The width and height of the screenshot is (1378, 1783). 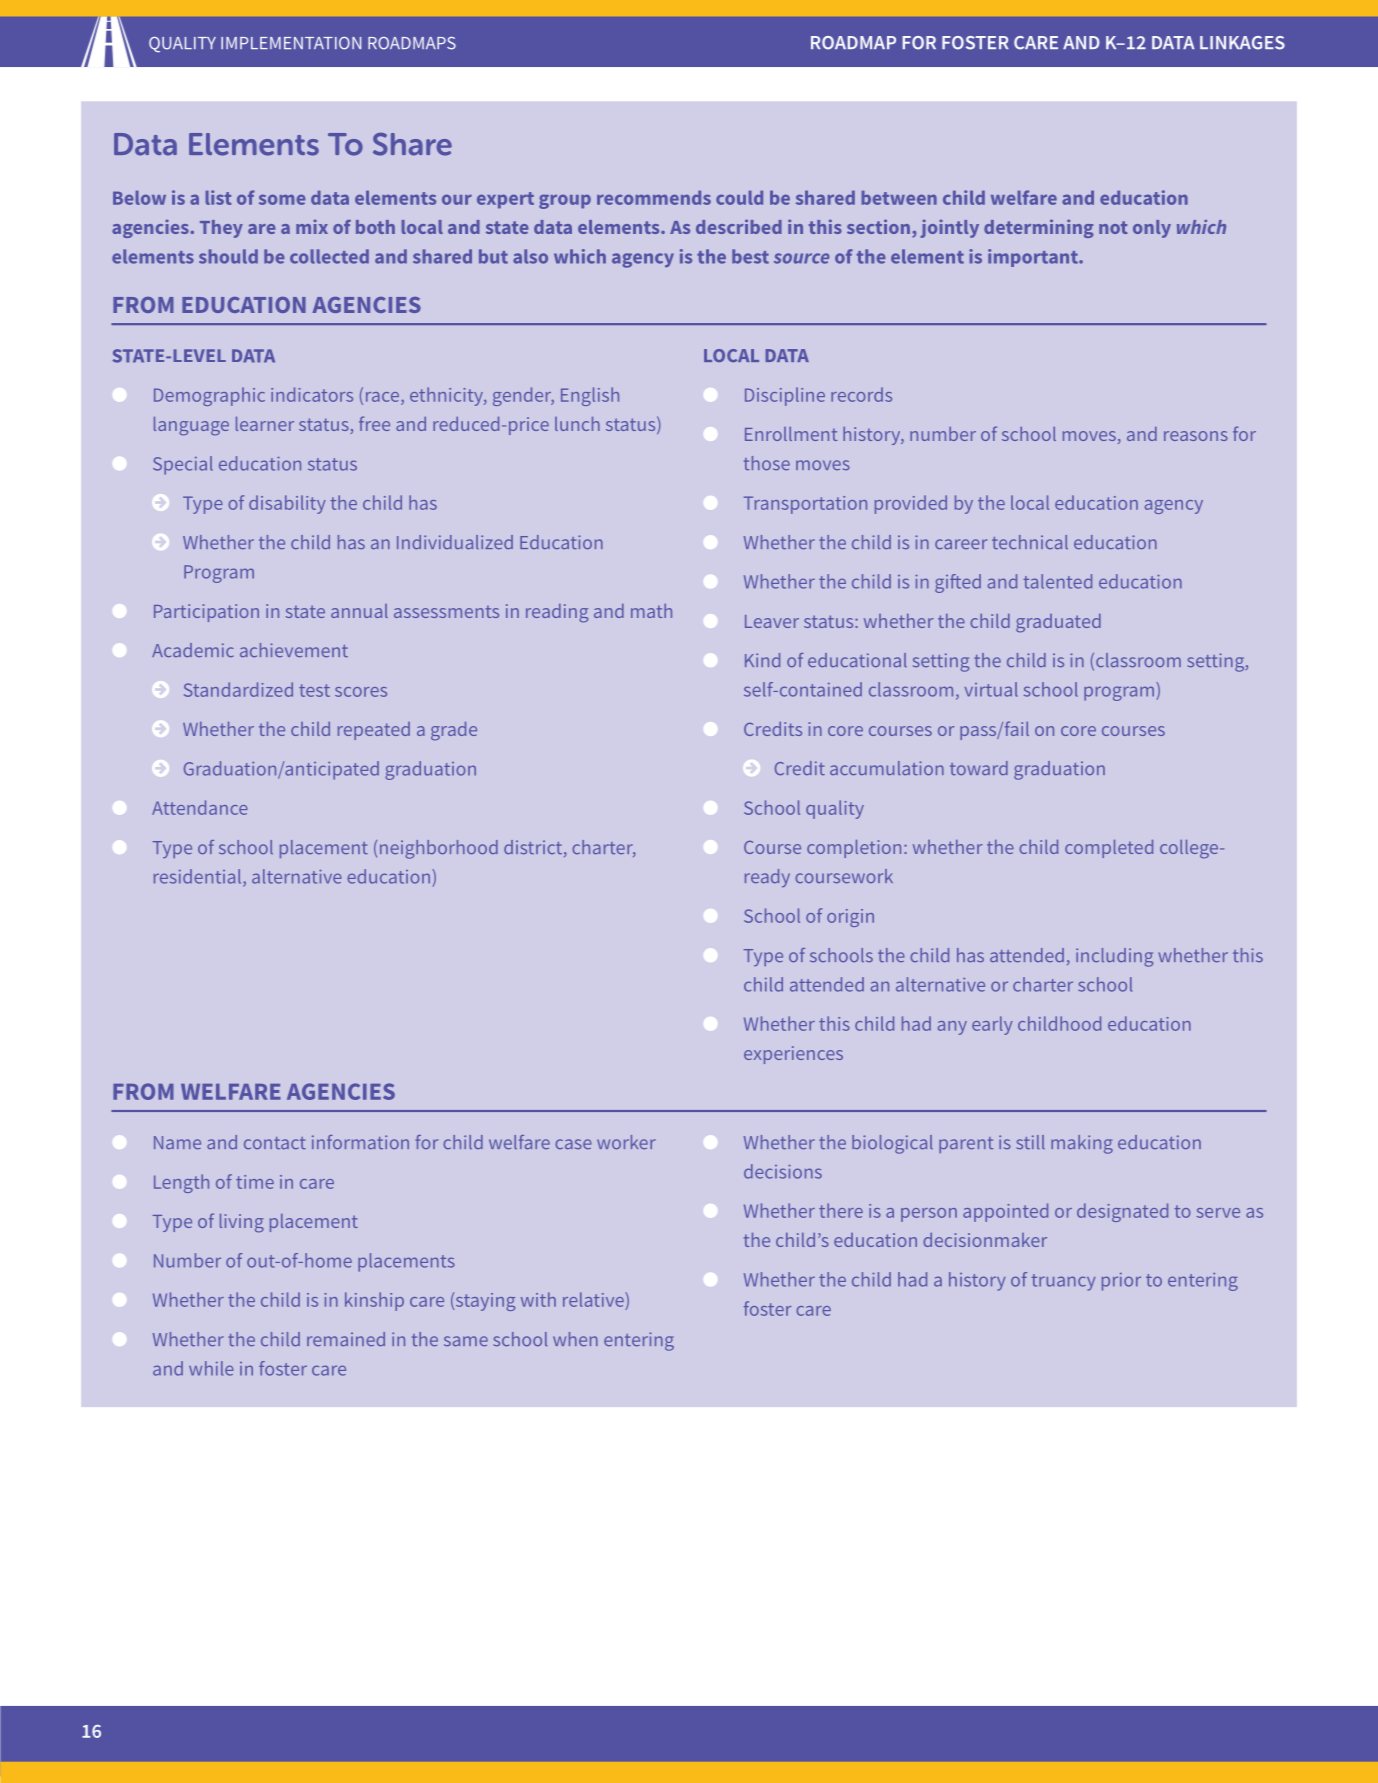 I want to click on contact, so click(x=275, y=1143).
